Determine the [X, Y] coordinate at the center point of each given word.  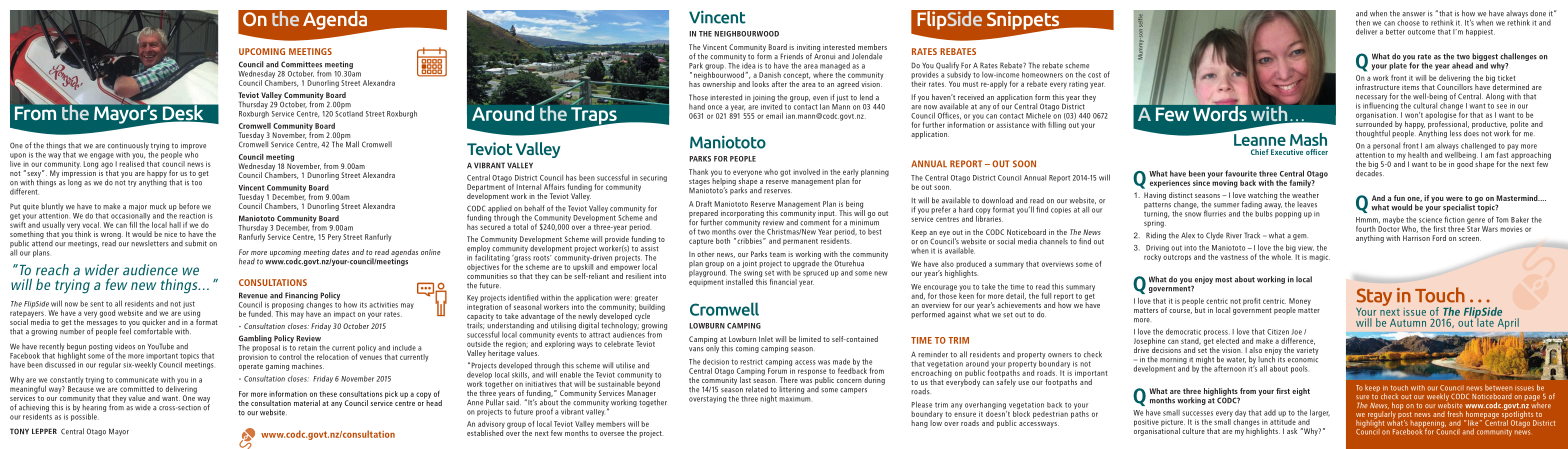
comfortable [153, 330]
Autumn [1408, 323]
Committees [301, 64]
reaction [192, 216]
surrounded [1374, 123]
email [774, 116]
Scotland [349, 112]
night [768, 399]
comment [815, 223]
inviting [808, 49]
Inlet [766, 339]
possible [85, 416]
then [1363, 22]
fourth [1366, 229]
